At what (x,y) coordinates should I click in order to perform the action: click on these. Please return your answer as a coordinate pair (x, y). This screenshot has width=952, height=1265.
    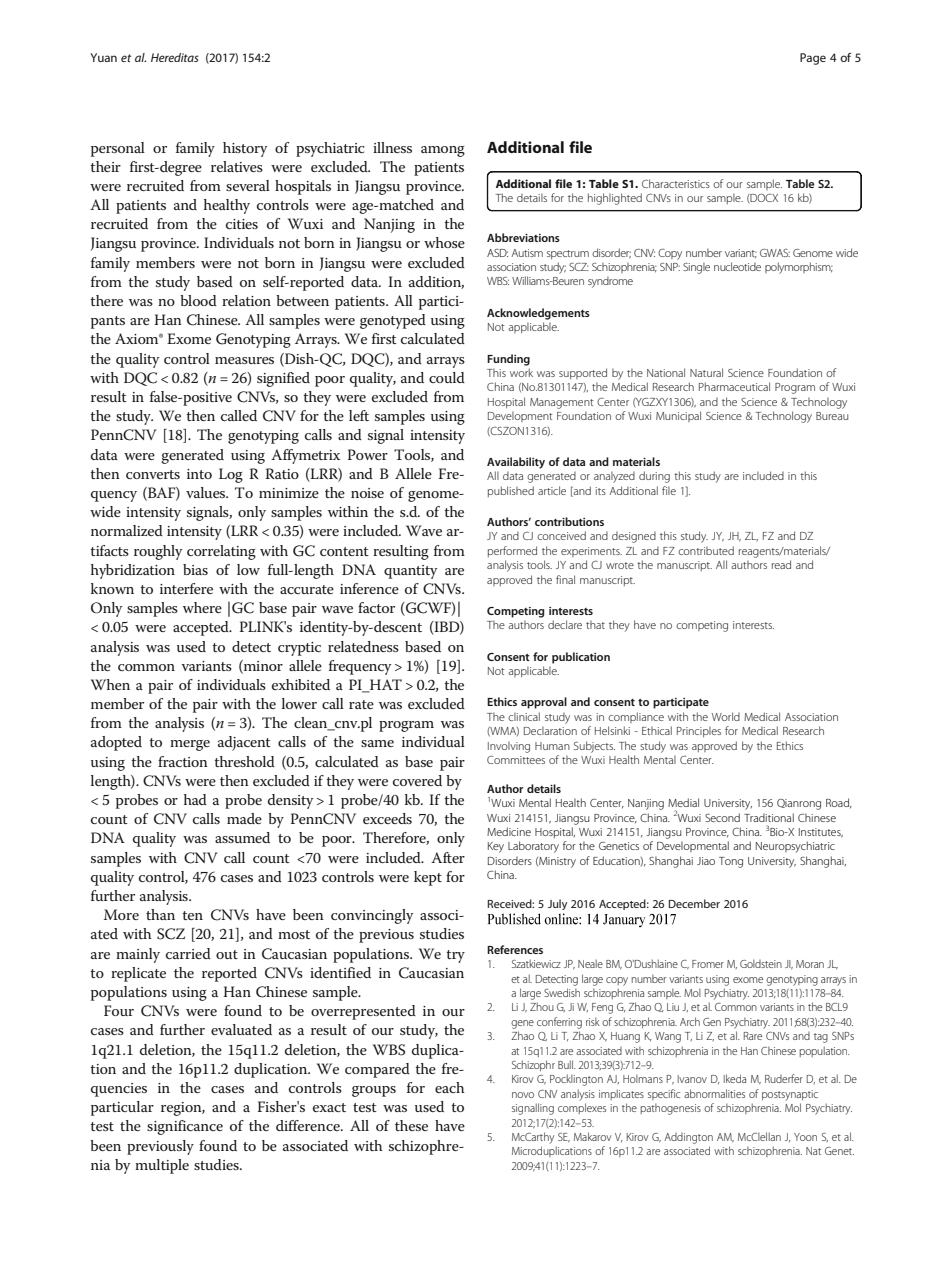
    Looking at the image, I should click on (411, 1125).
